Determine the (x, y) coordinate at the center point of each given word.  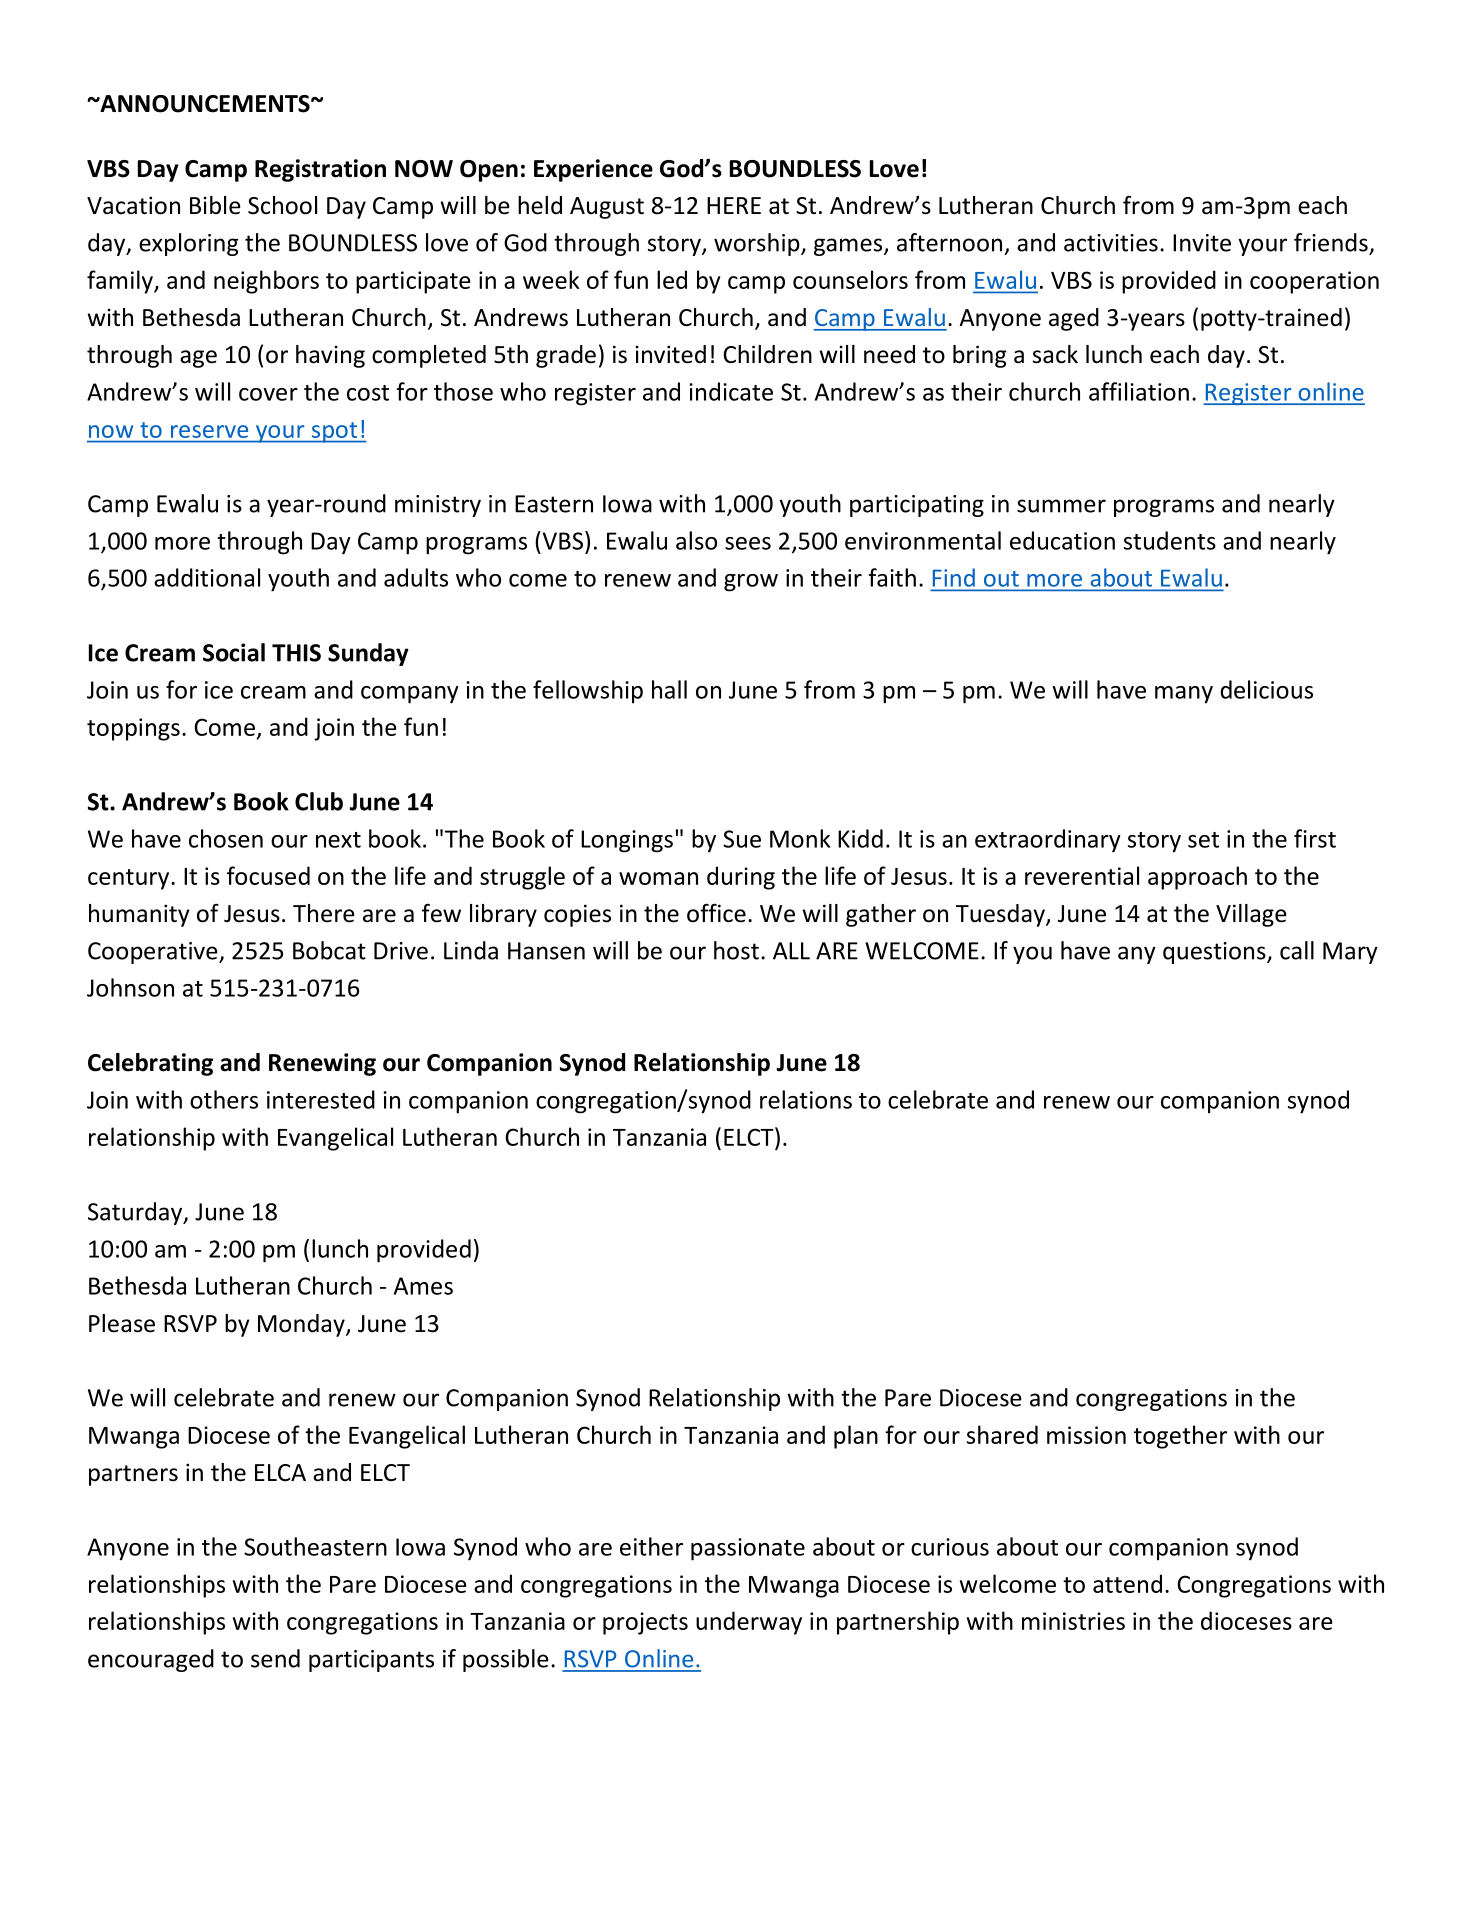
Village (1251, 915)
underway (749, 1623)
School (282, 205)
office (716, 913)
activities (1111, 243)
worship (758, 244)
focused (268, 875)
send (275, 1658)
